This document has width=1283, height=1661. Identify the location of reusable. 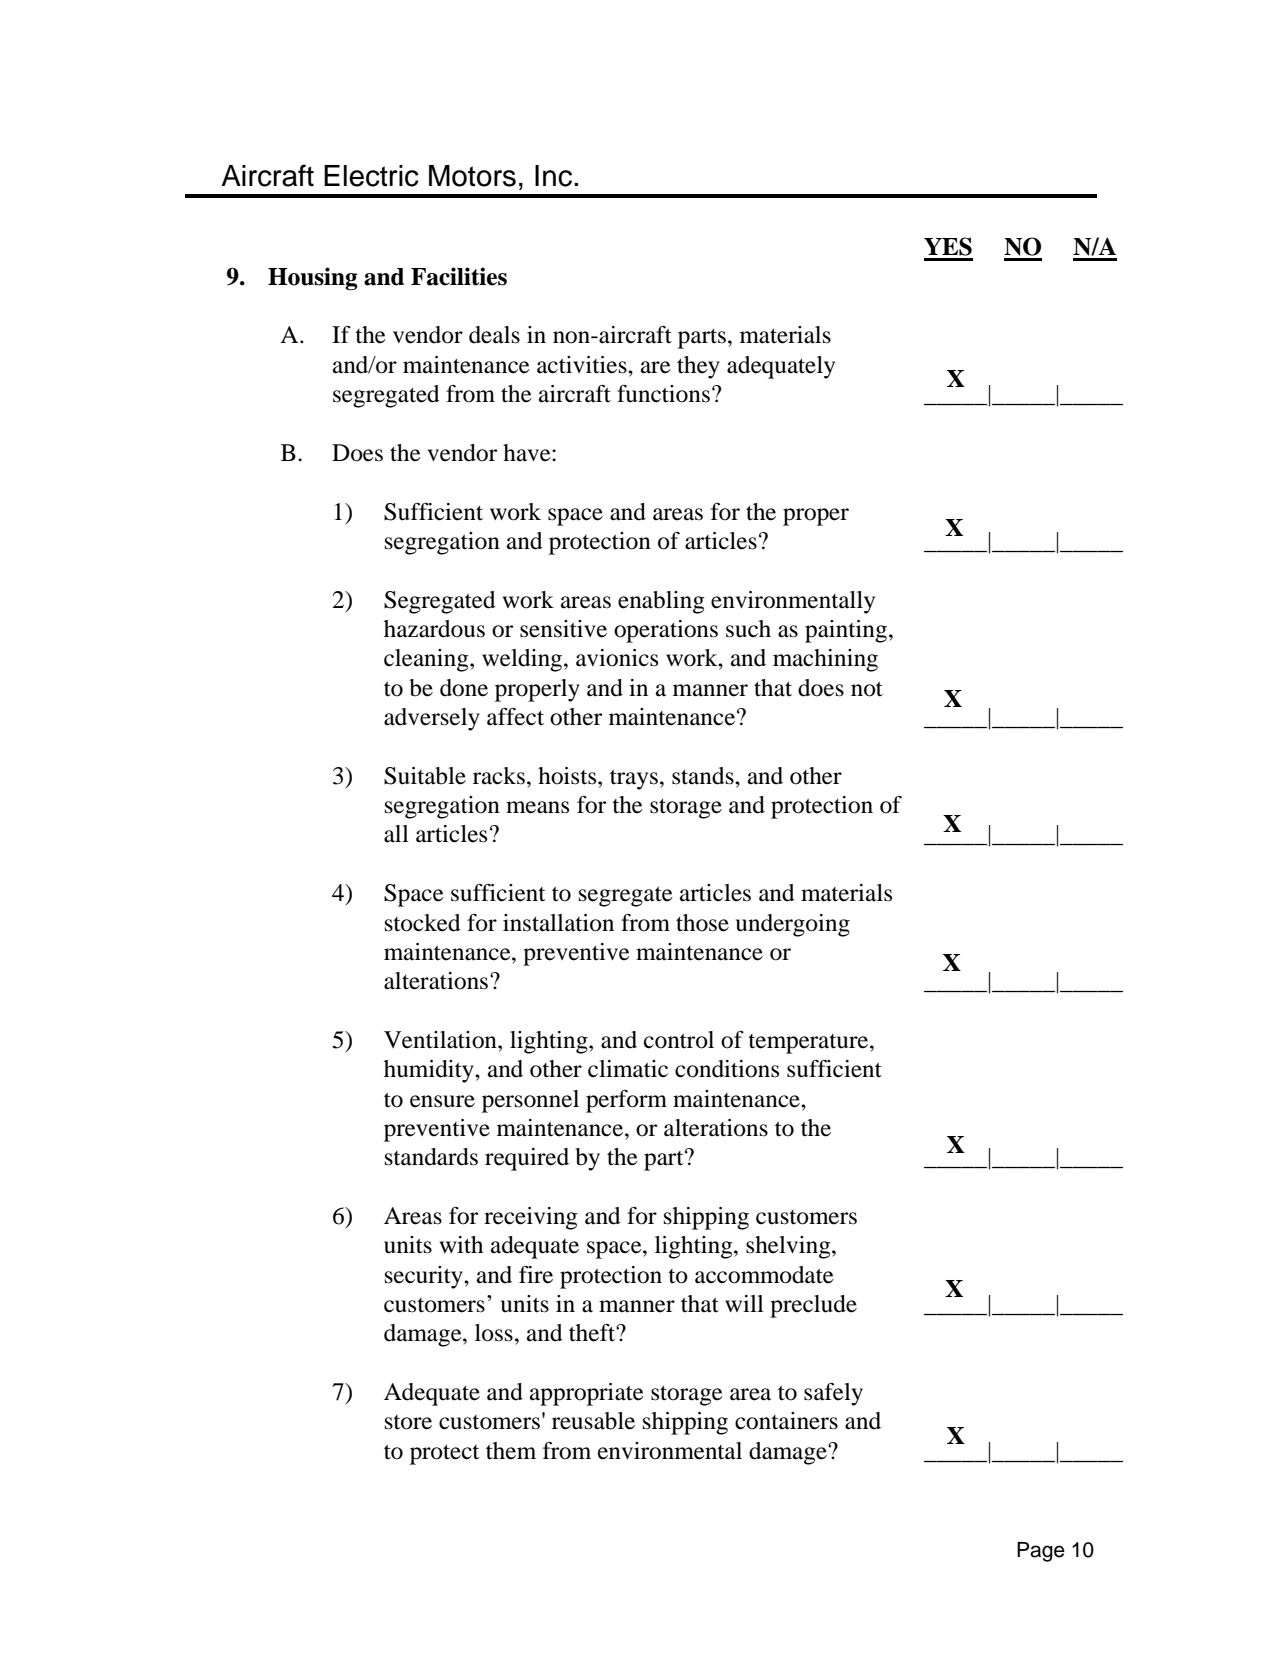
(593, 1421).
